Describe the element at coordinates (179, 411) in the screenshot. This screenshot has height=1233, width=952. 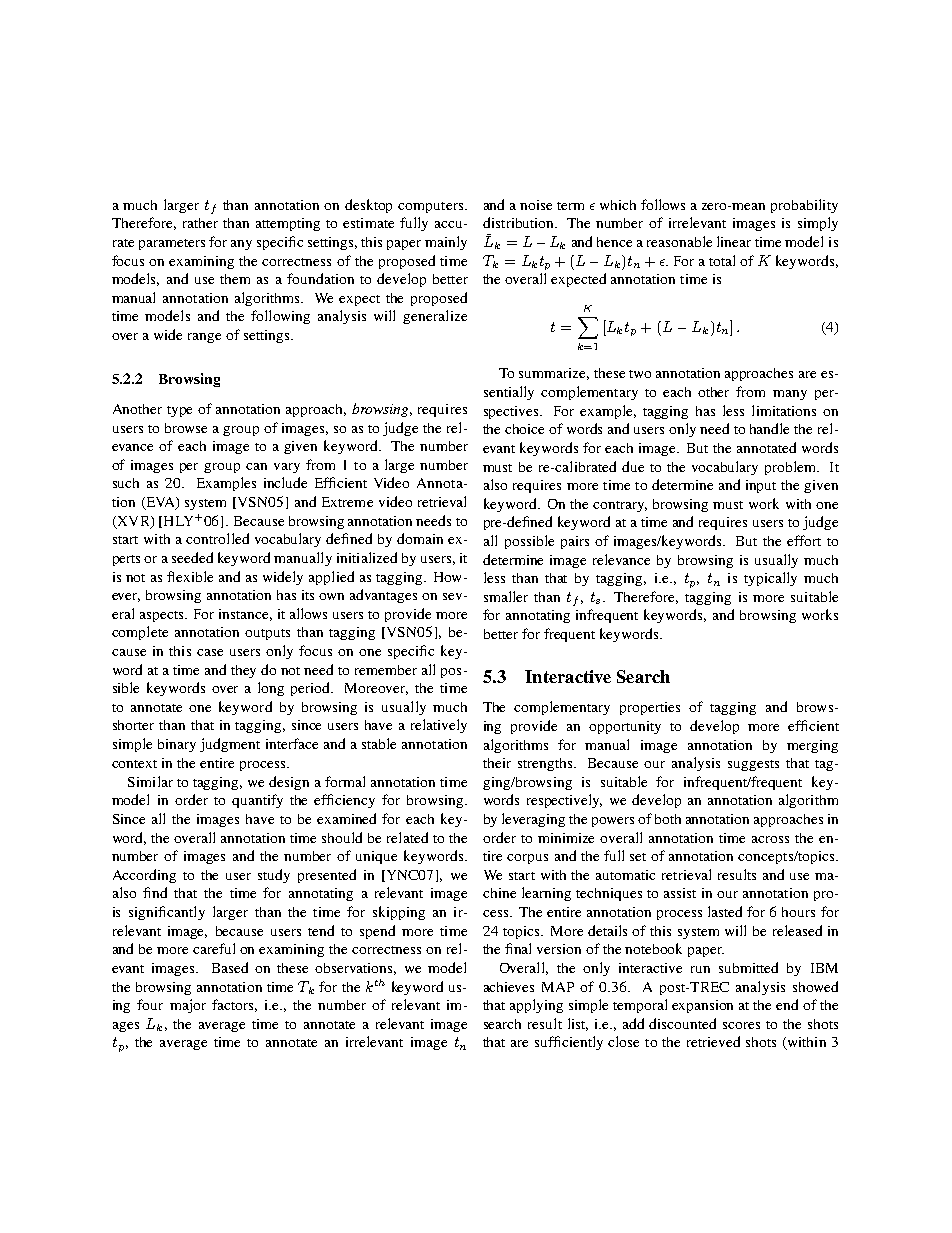
I see `type` at that location.
